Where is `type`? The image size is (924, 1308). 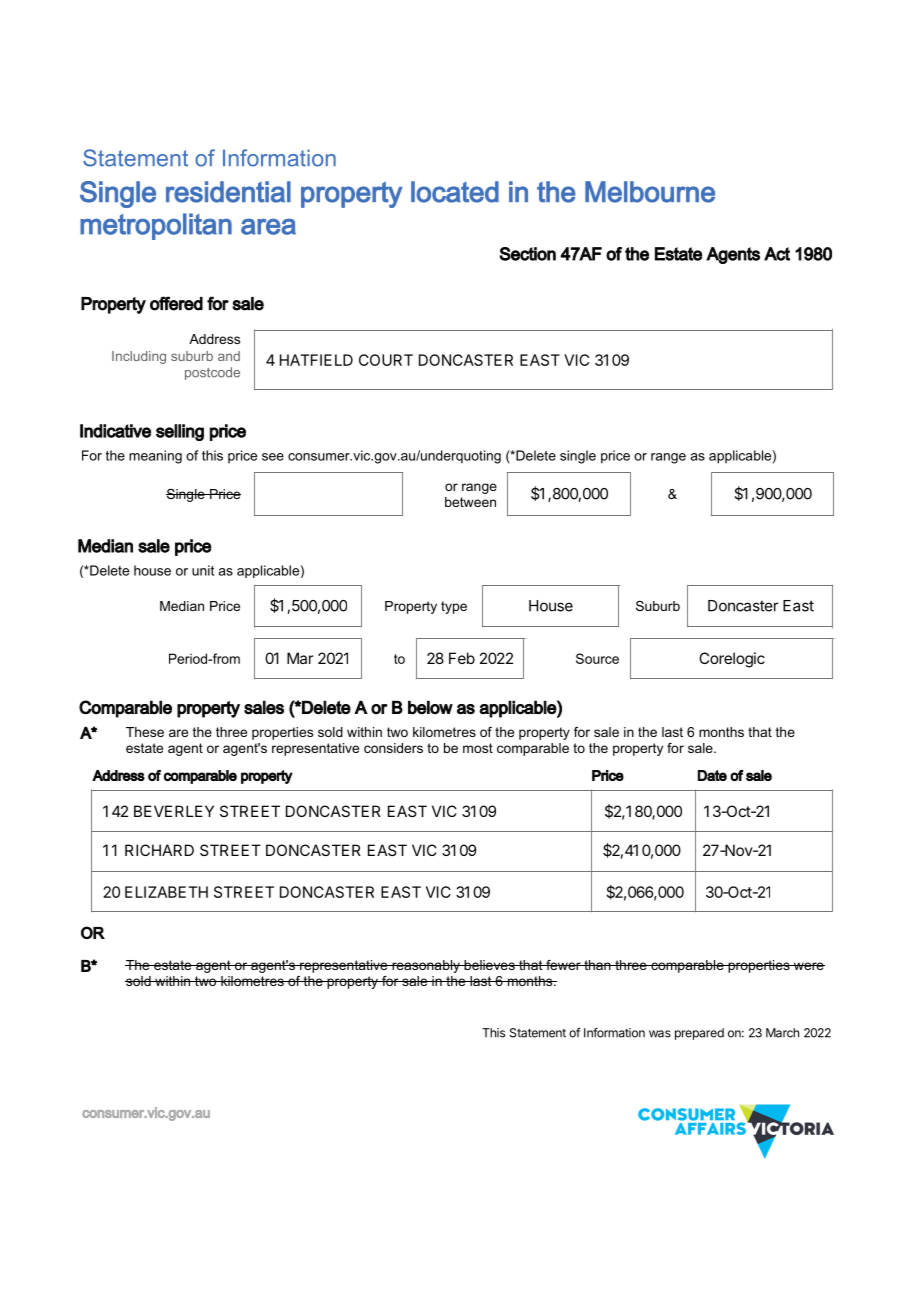 type is located at coordinates (454, 607).
